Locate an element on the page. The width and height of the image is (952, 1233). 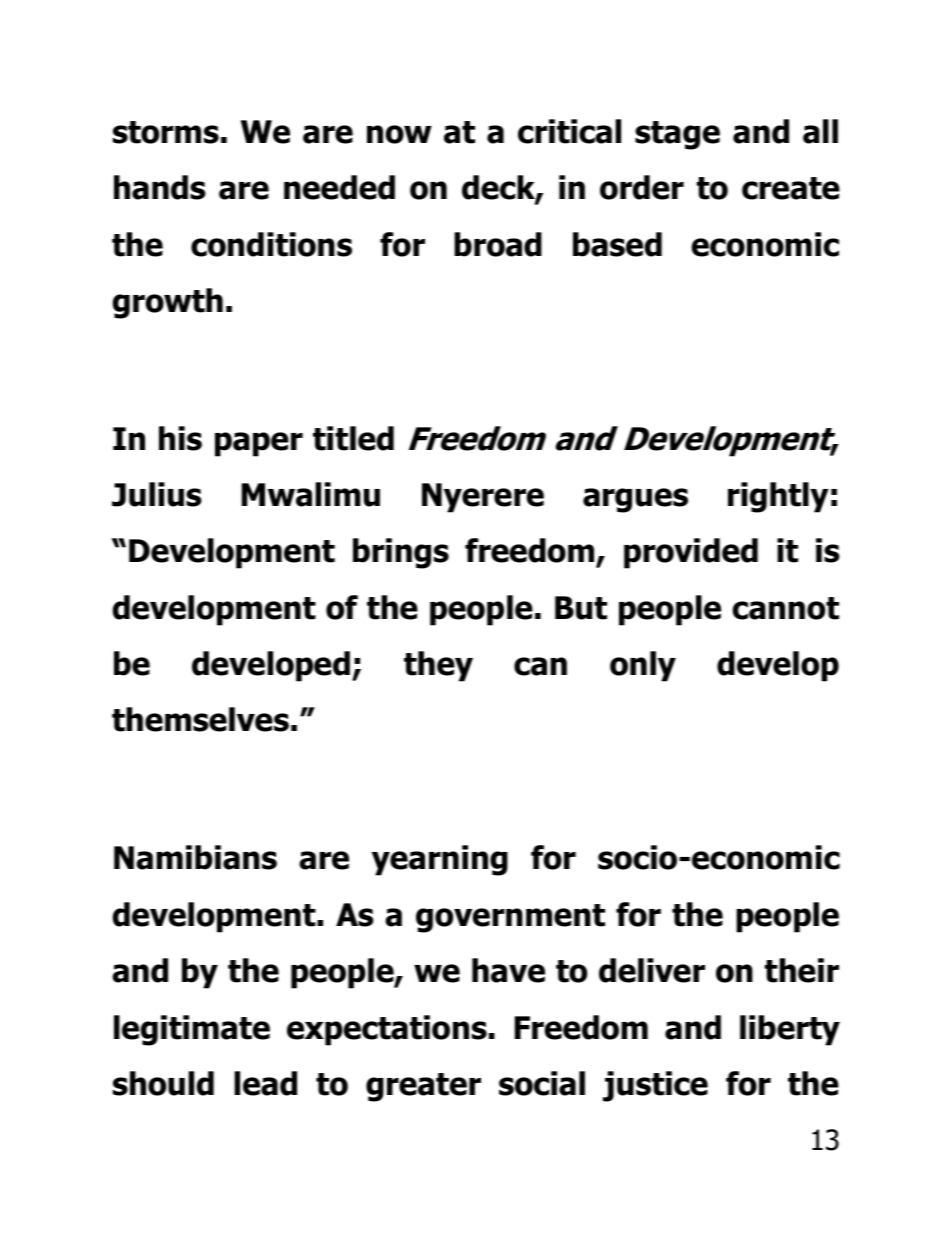
government is located at coordinates (510, 918).
